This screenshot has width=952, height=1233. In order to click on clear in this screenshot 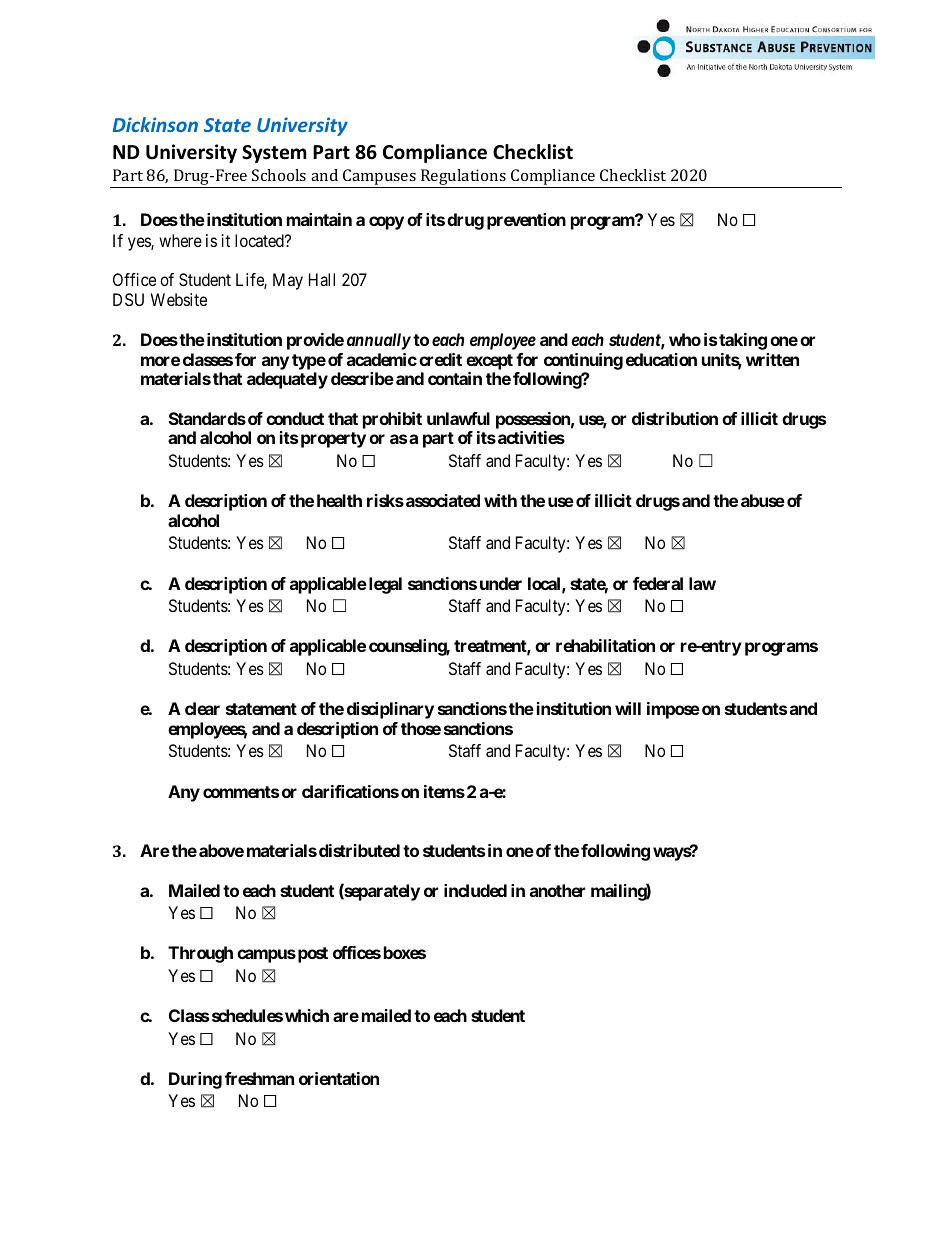, I will do `click(202, 708)`.
